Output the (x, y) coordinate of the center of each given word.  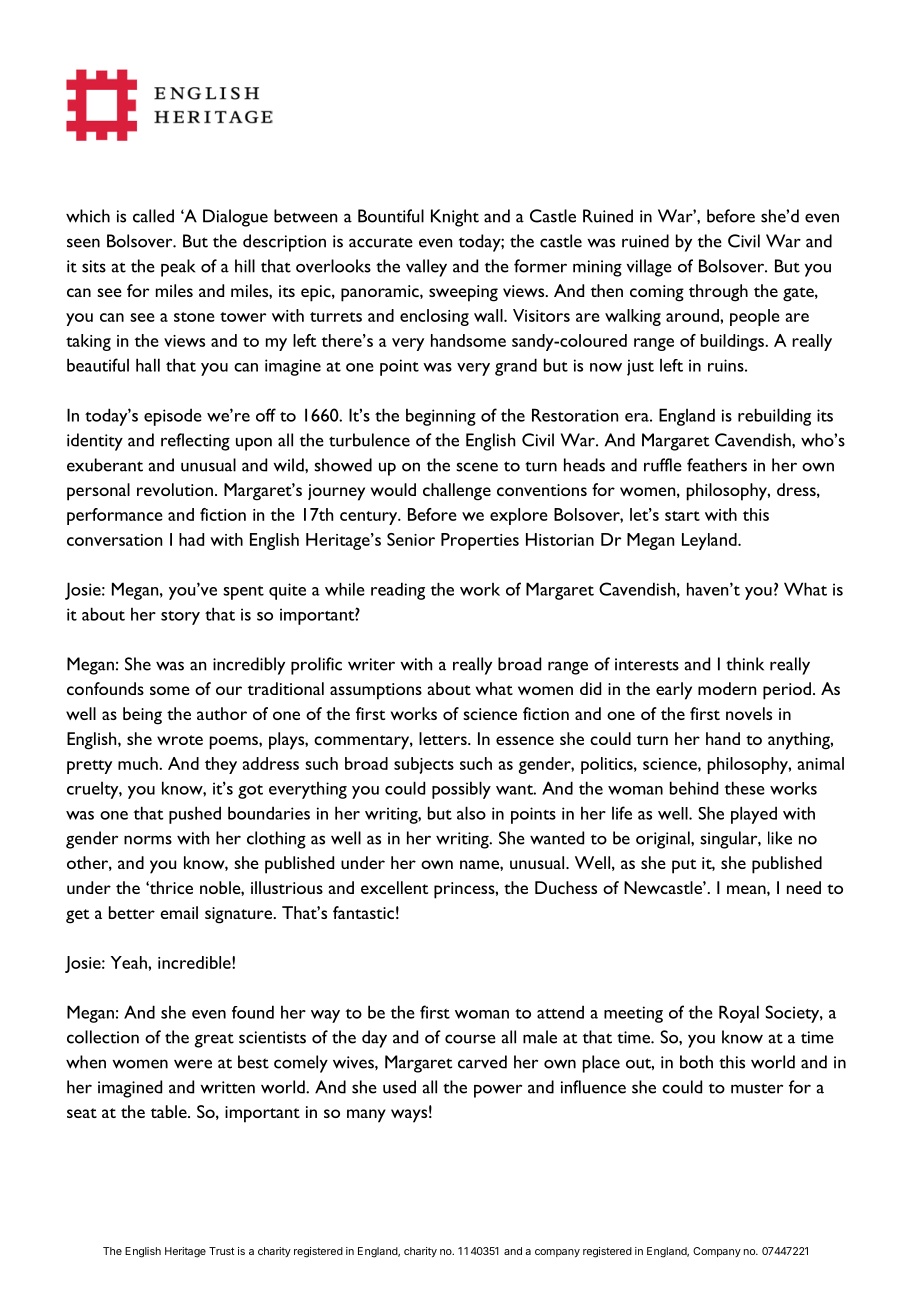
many (366, 1116)
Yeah (130, 962)
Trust (221, 1251)
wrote (180, 740)
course (470, 1039)
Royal (739, 1014)
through (718, 293)
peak (178, 268)
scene (477, 467)
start (682, 516)
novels (749, 713)
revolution (175, 489)
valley (426, 268)
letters (444, 738)
